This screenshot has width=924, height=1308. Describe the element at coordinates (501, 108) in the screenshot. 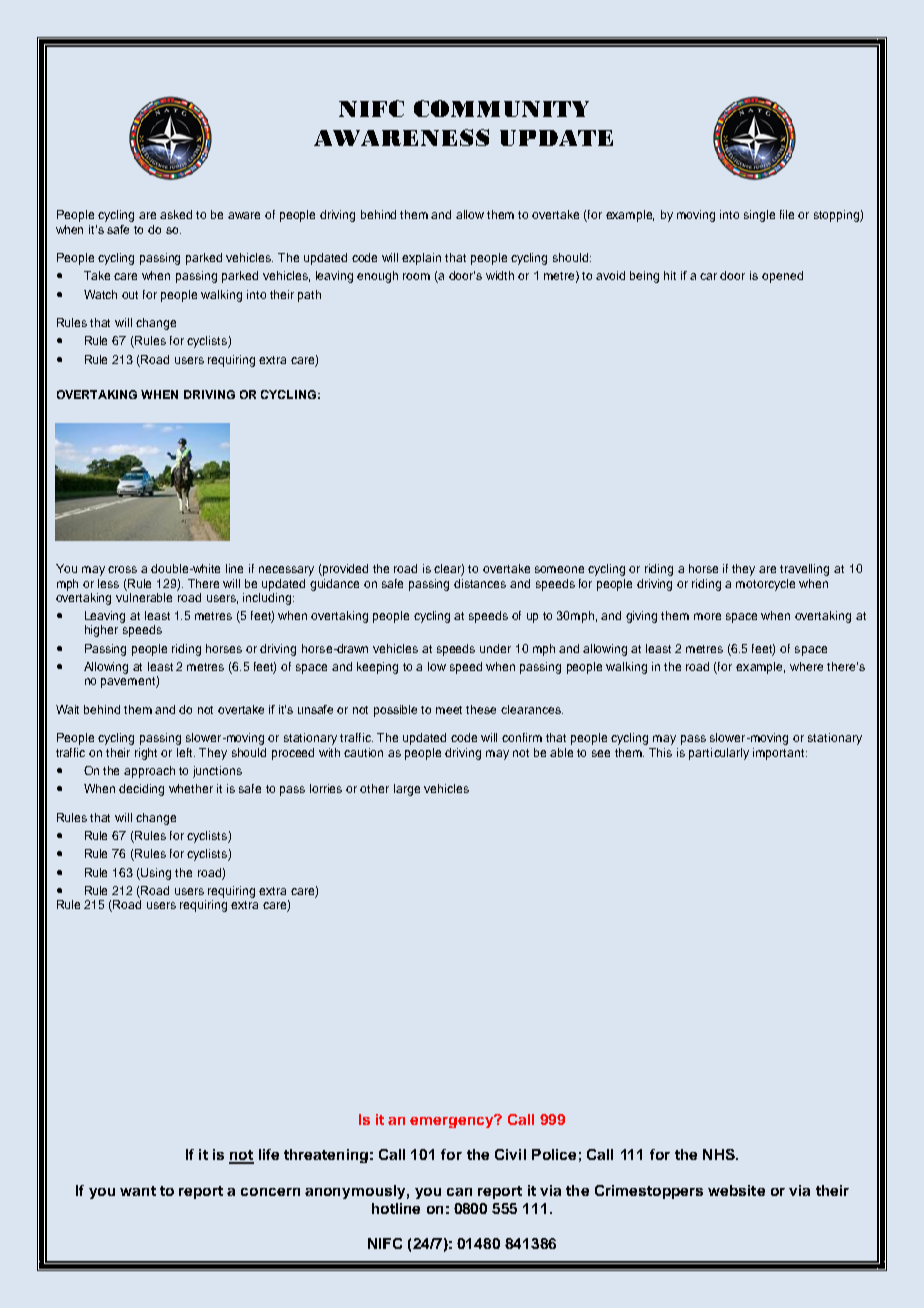

I see `COMMUNITY` at that location.
